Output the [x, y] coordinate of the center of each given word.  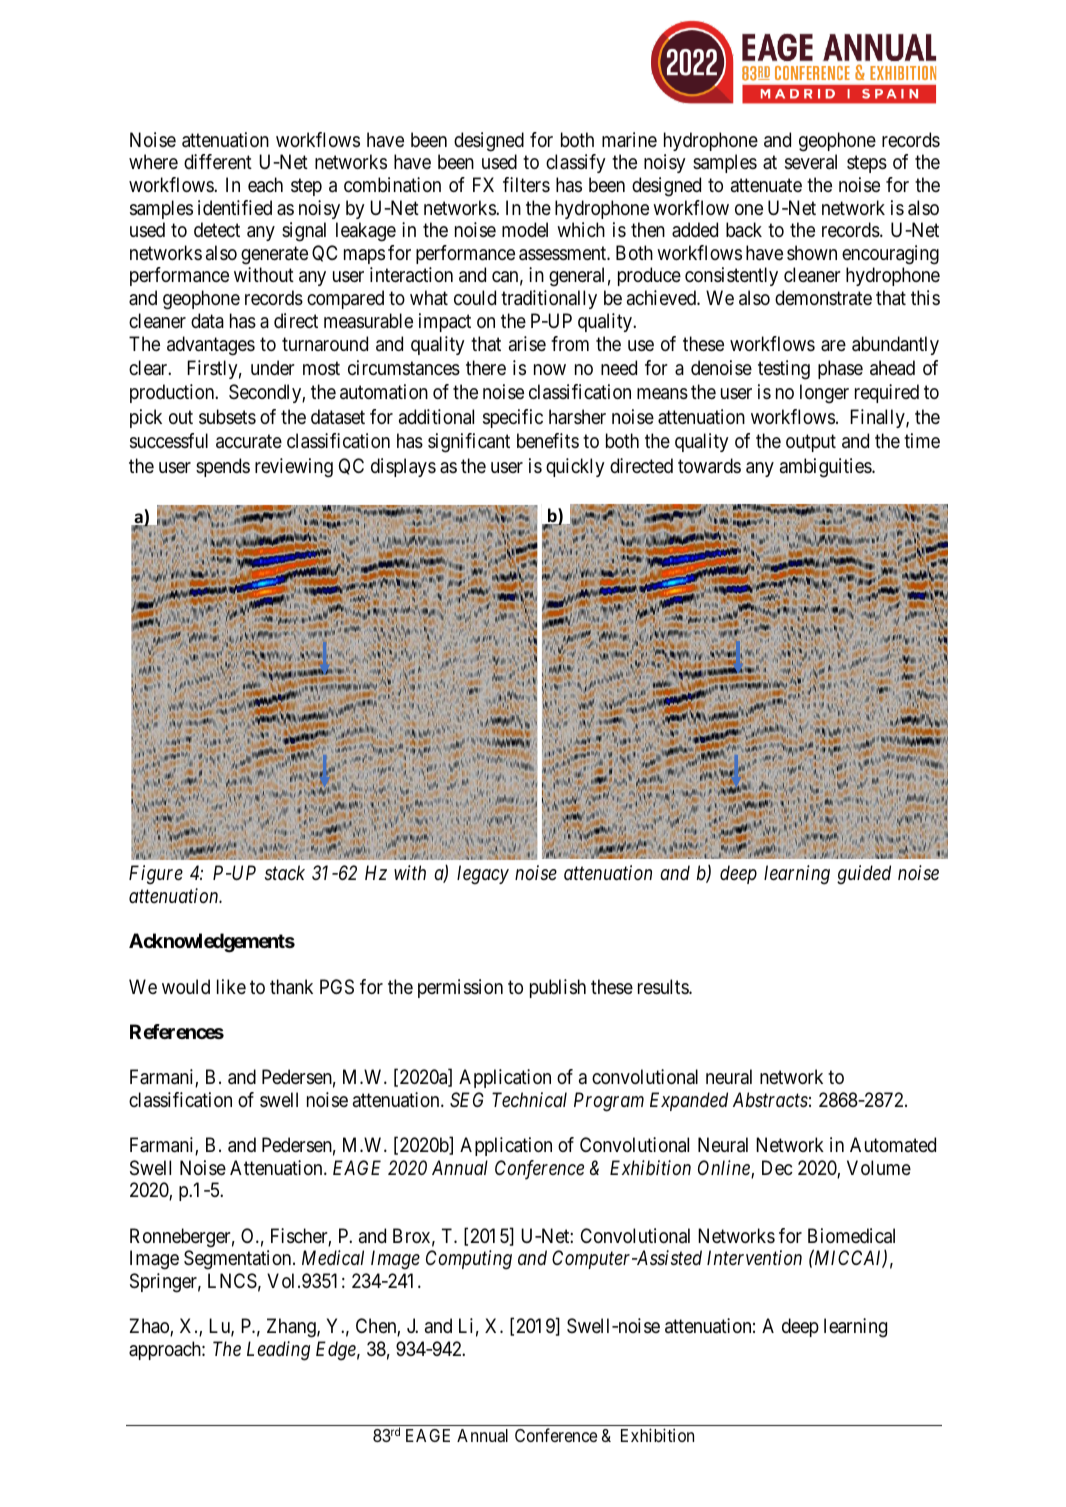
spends [223, 467]
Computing [469, 1260]
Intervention [754, 1258]
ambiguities [826, 468]
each [265, 185]
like [231, 986]
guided [864, 875]
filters [526, 184]
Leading [278, 1351]
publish [558, 988]
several [811, 162]
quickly [575, 467]
